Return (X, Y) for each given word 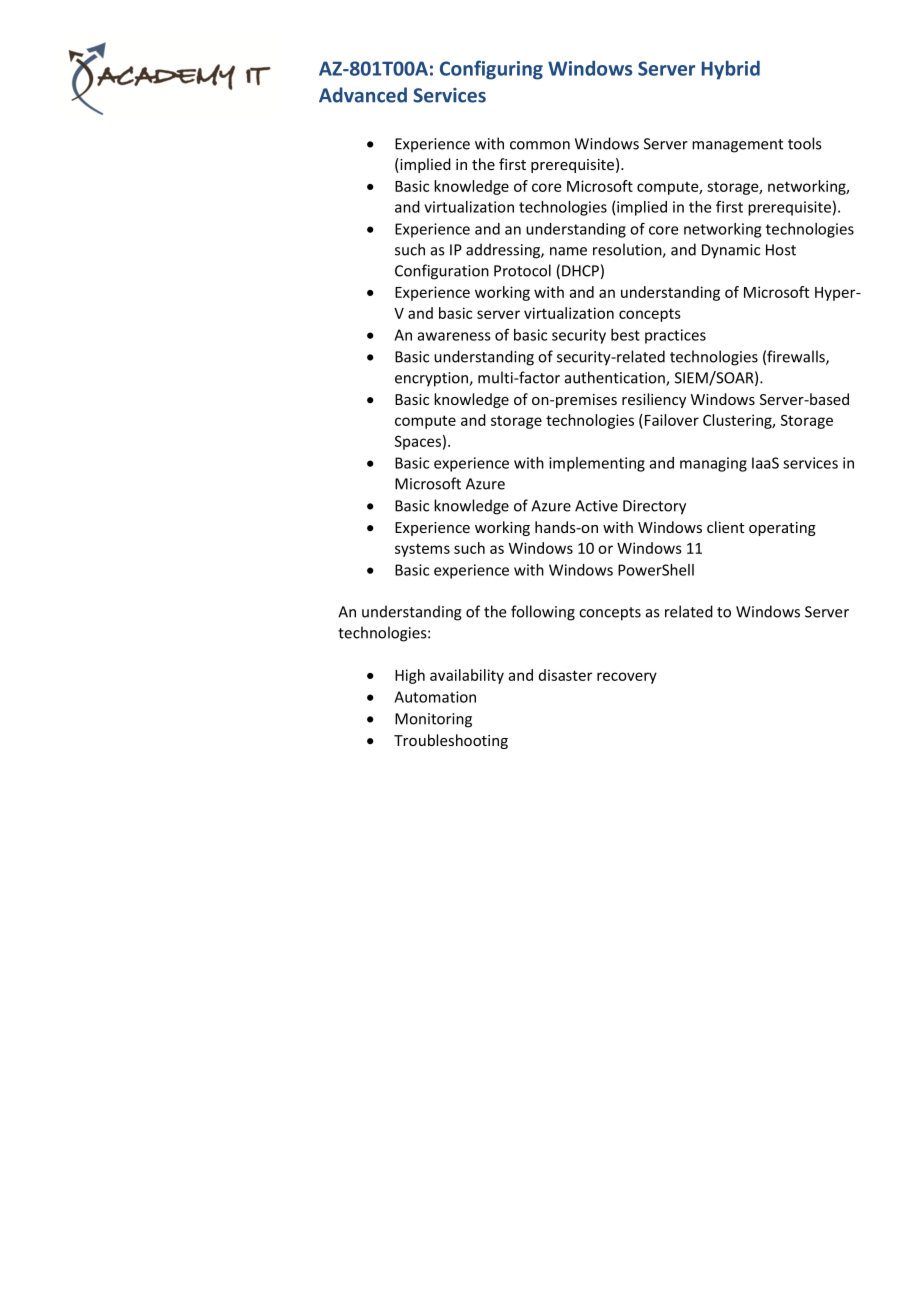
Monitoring (433, 720)
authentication (616, 378)
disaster (565, 675)
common (540, 145)
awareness (454, 336)
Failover (672, 420)
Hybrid (731, 70)
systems (422, 550)
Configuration (442, 272)
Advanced (363, 95)
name (568, 251)
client (725, 527)
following (543, 613)
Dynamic (731, 251)
